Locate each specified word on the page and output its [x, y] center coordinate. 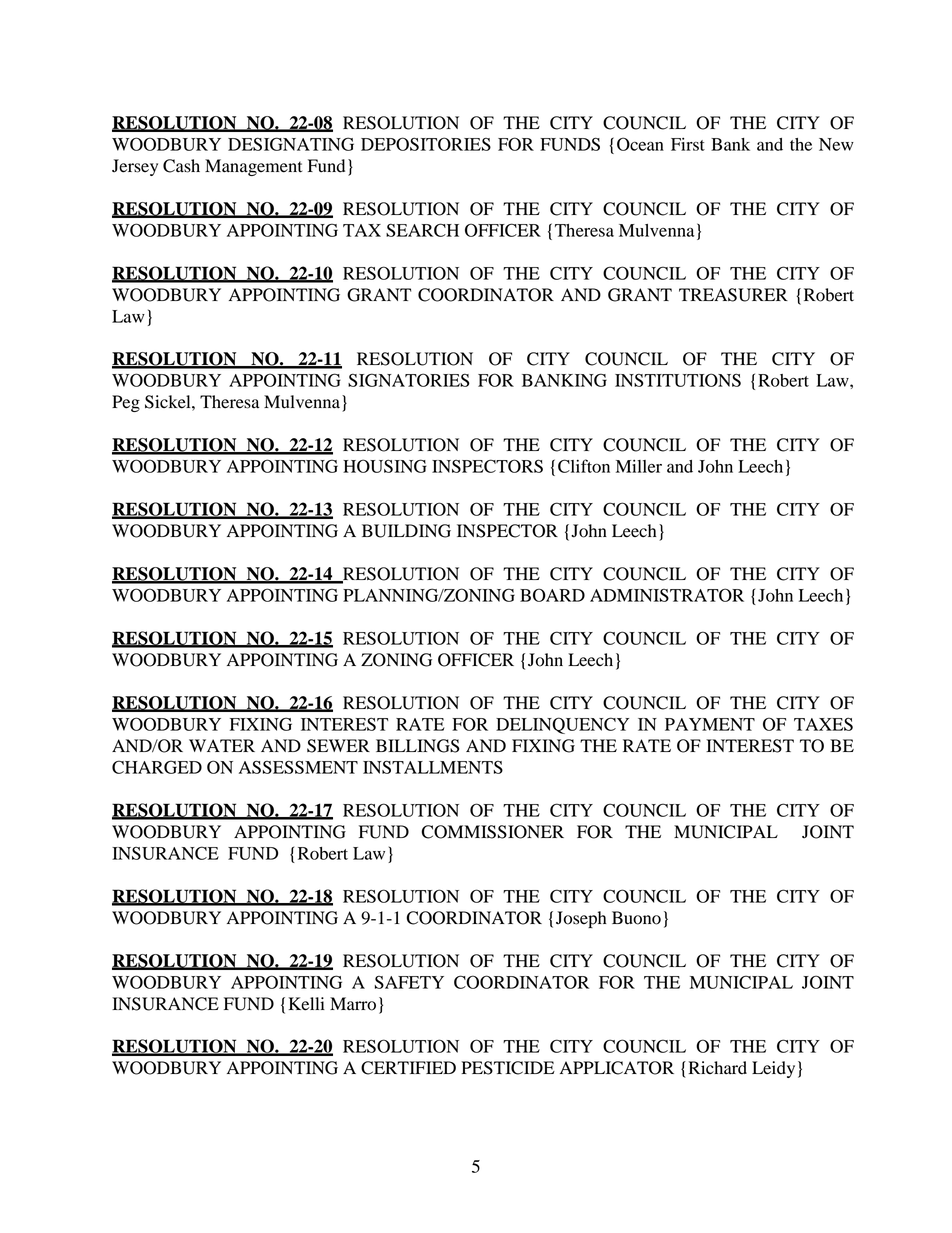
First [688, 144]
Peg [126, 403]
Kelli [306, 1004]
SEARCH [422, 230]
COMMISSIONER [492, 832]
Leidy [773, 1069]
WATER [222, 745]
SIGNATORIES [409, 380]
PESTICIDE [508, 1068]
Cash [181, 166]
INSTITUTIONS [678, 380]
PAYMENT [710, 724]
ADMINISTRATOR [667, 595]
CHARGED [157, 767]
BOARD [552, 595]
